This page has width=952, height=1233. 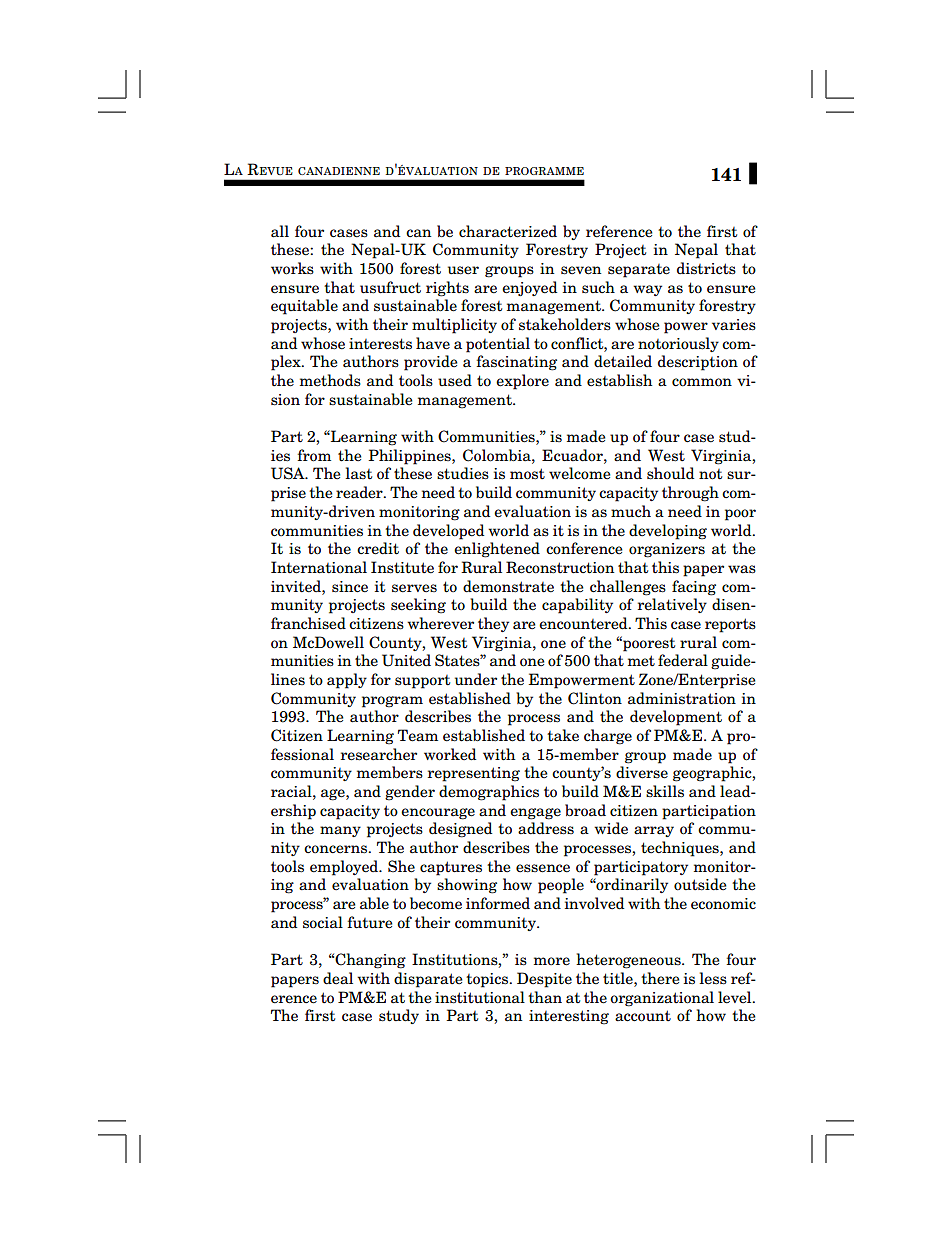 I want to click on districts, so click(x=706, y=268).
